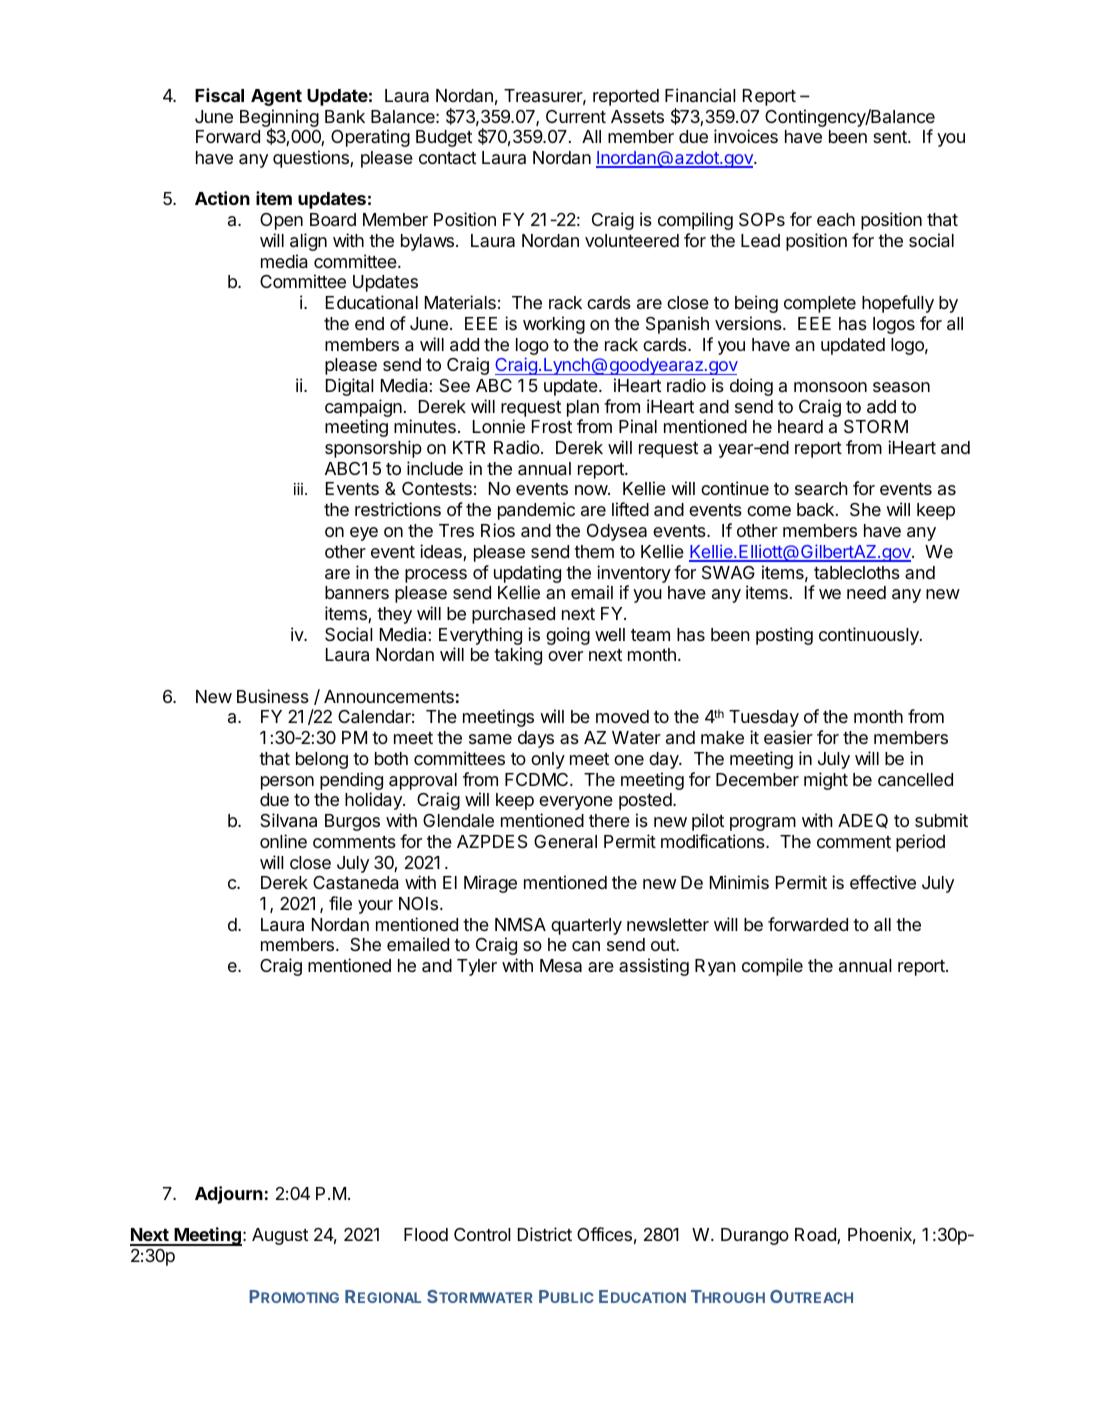 This screenshot has width=1103, height=1427. Describe the element at coordinates (592, 490) in the screenshot. I see `now` at that location.
